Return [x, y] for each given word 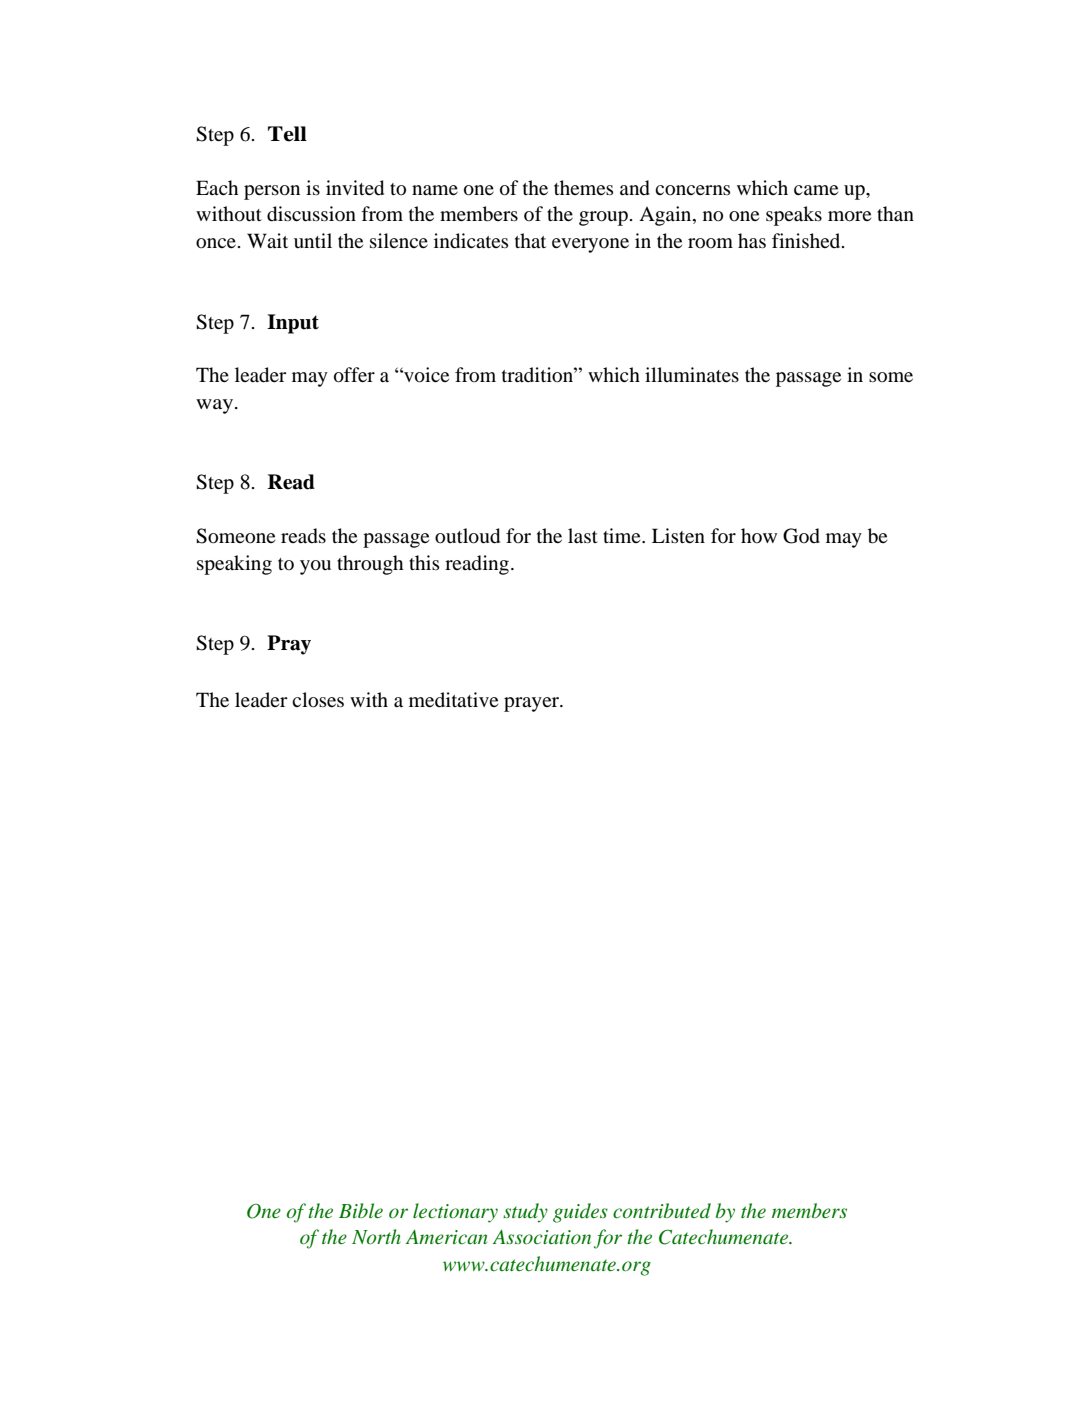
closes [318, 700]
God [801, 536]
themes [583, 187]
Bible [361, 1210]
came [816, 190]
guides [580, 1213]
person [272, 192]
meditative [453, 699]
